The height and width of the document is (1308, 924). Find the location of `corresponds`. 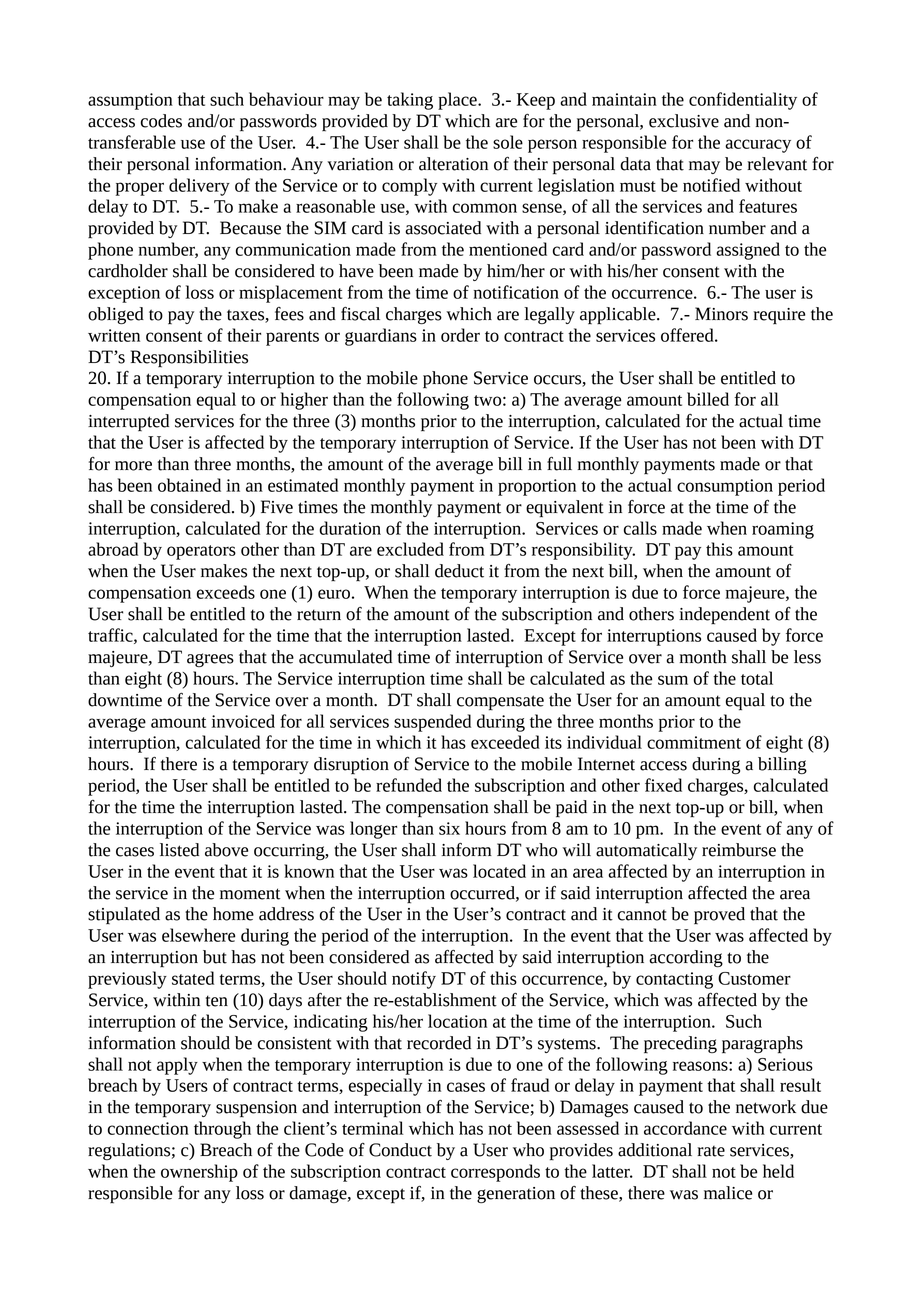

corresponds is located at coordinates (495, 1173).
